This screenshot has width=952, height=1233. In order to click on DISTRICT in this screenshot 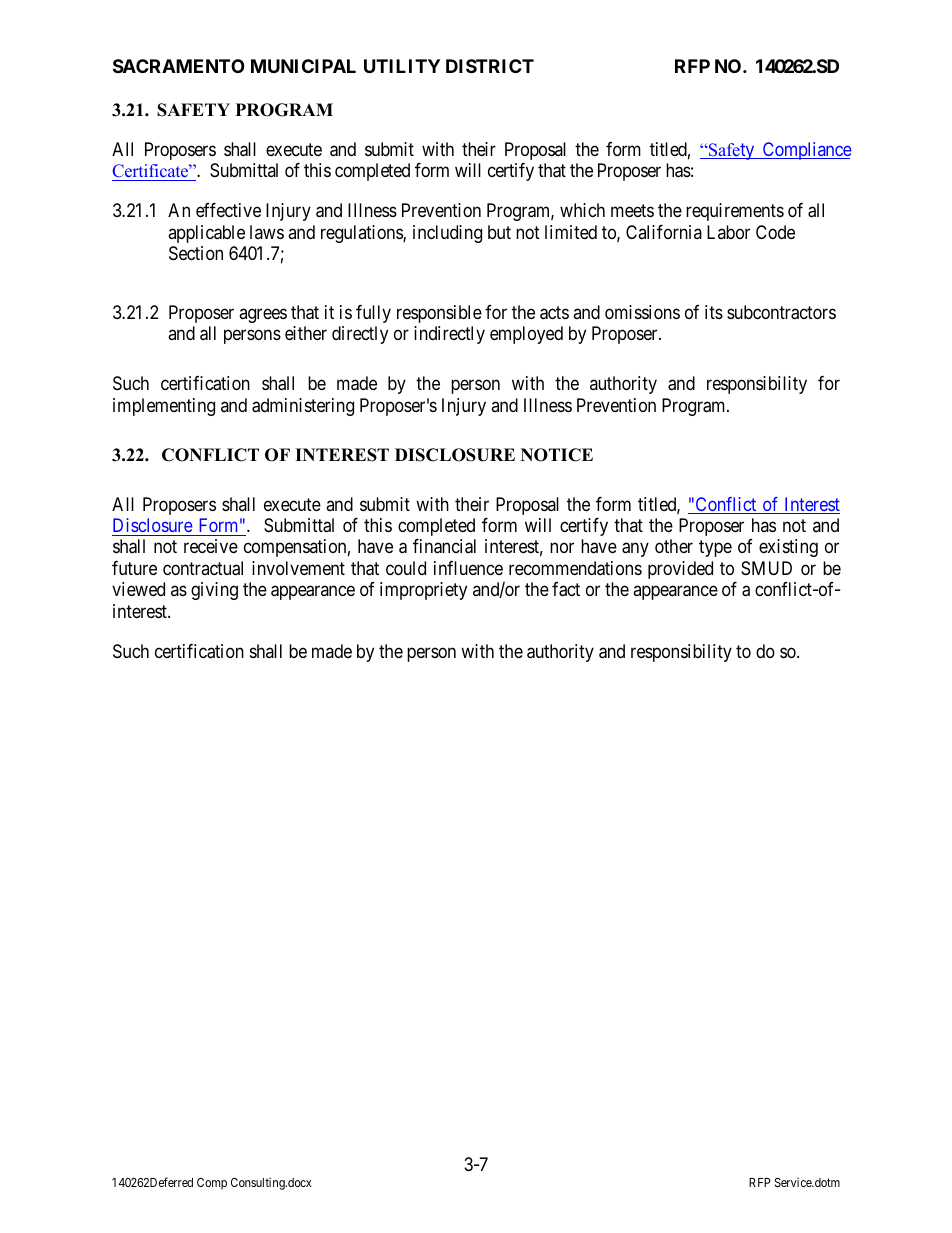, I will do `click(490, 66)`.
